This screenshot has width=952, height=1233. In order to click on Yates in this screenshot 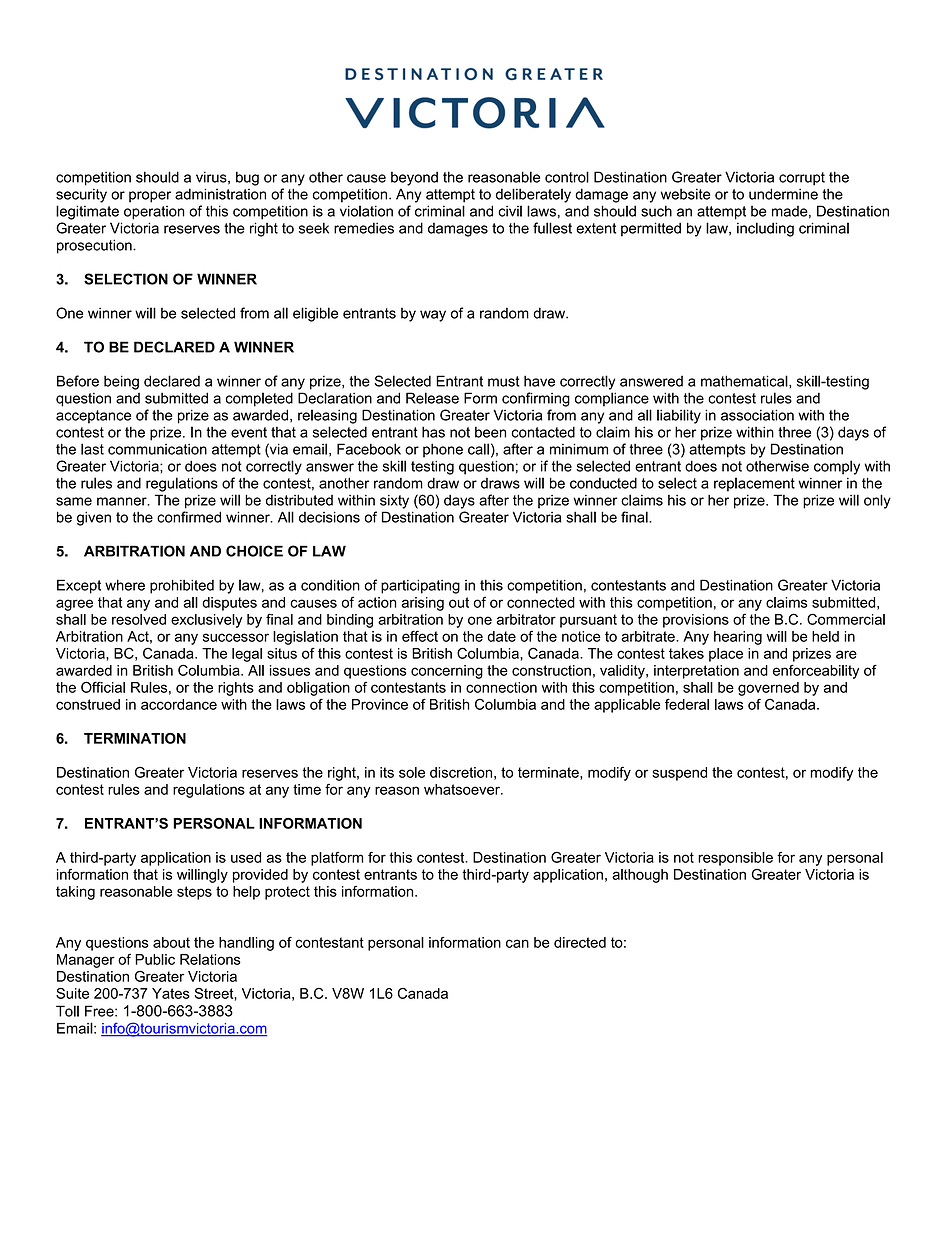, I will do `click(171, 993)`.
